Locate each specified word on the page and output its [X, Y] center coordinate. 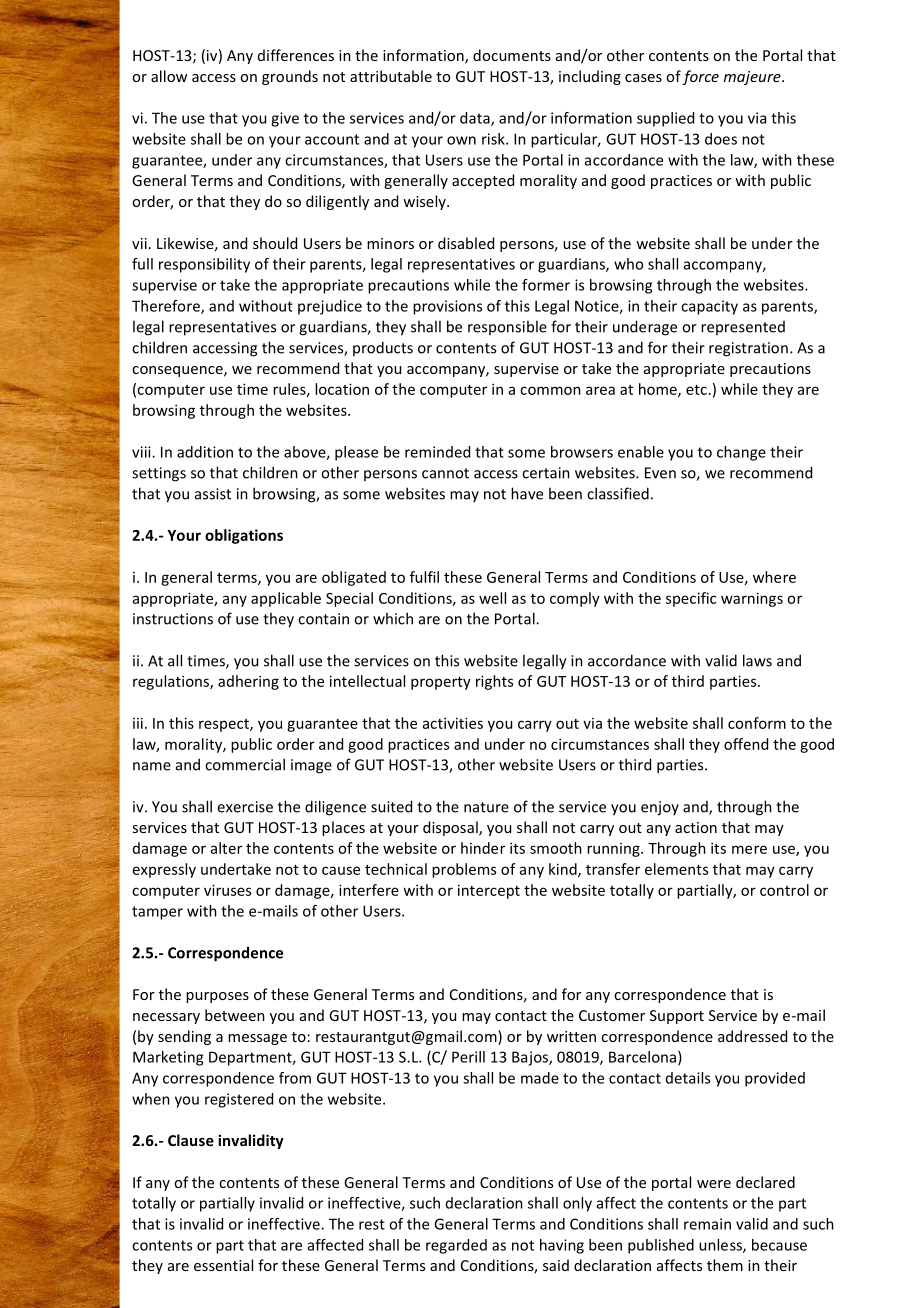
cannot [445, 473]
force [700, 77]
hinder [483, 848]
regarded [456, 1246]
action [696, 827]
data [476, 119]
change [741, 453]
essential [223, 1265]
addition [205, 452]
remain [707, 1224]
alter [226, 848]
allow [169, 76]
